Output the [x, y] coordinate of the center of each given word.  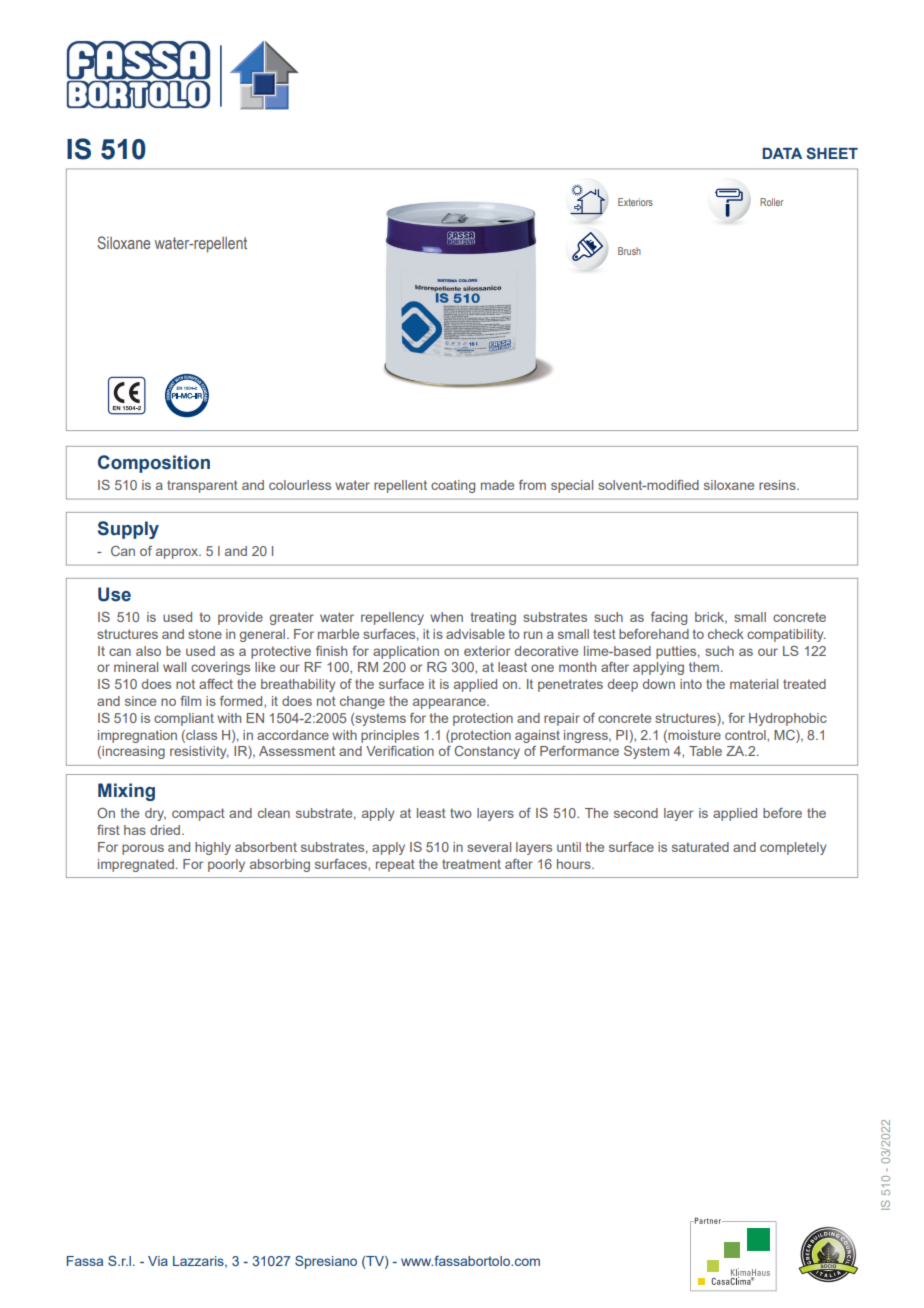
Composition [154, 464]
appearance [450, 703]
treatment [471, 864]
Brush [629, 251]
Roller [771, 202]
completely [793, 848]
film [190, 701]
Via [158, 1261]
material [754, 684]
